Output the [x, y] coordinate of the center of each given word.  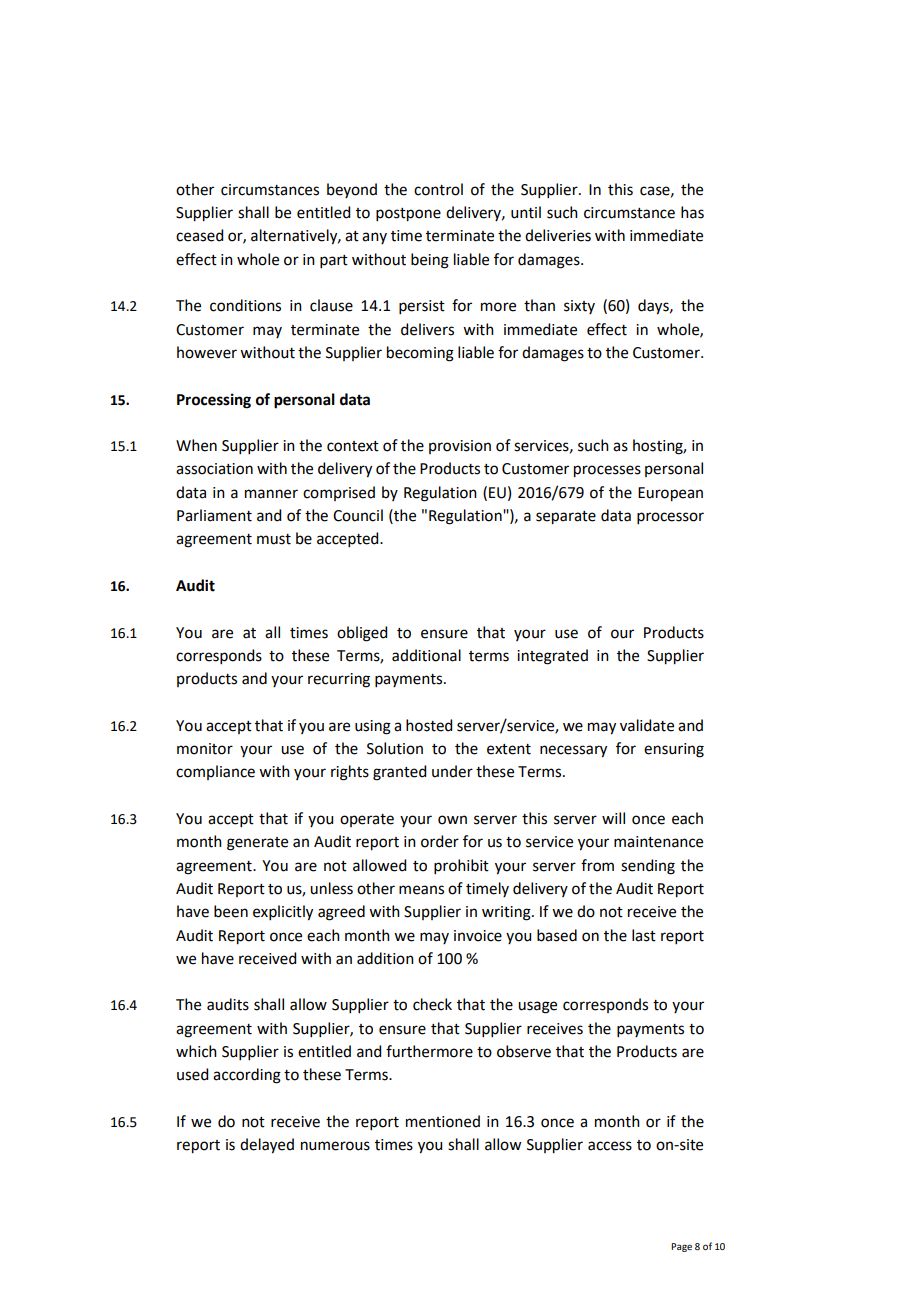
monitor [205, 749]
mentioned [443, 1121]
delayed [267, 1146]
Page [681, 1247]
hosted [429, 725]
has [692, 212]
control [438, 189]
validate [647, 725]
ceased [199, 235]
